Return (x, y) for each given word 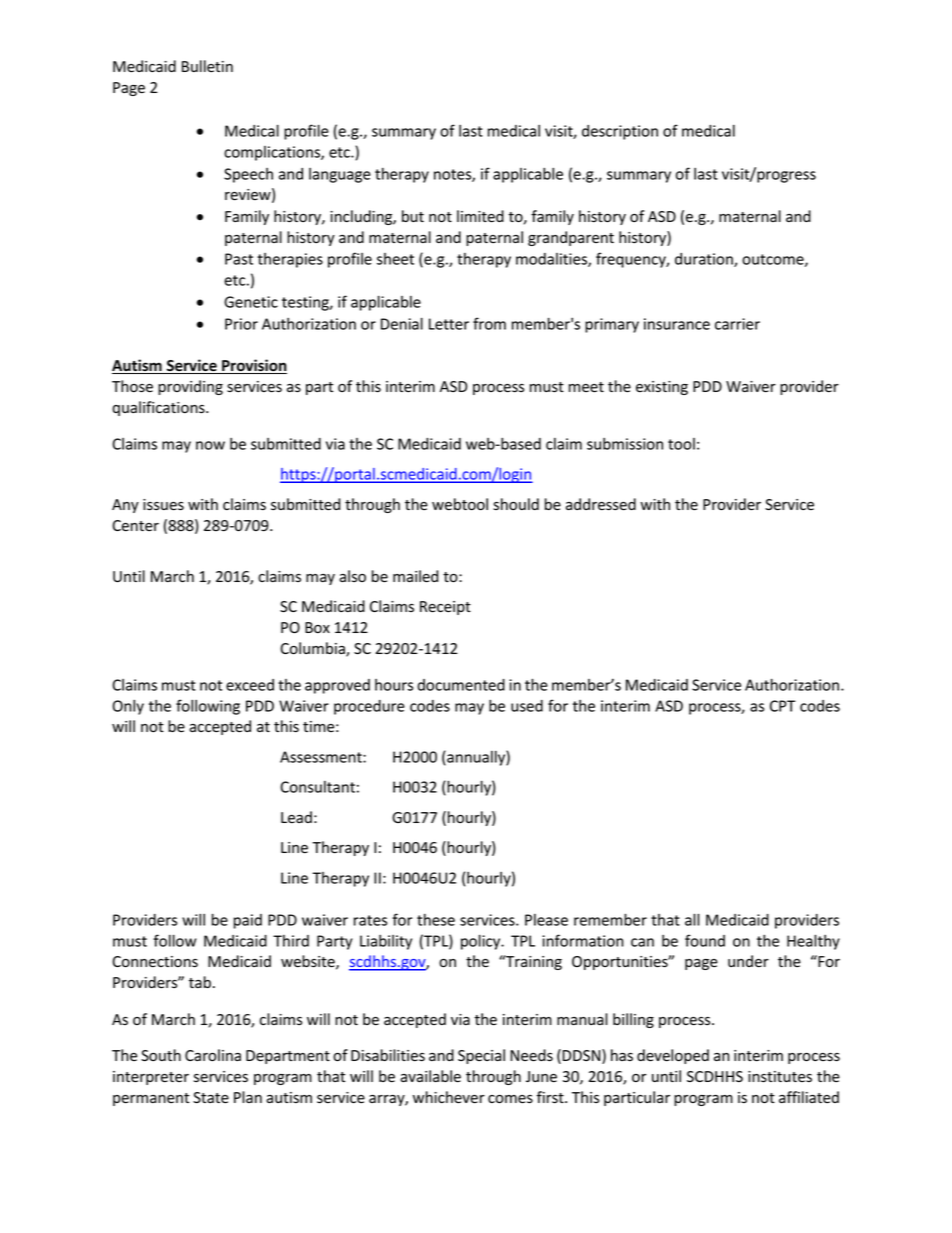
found (705, 940)
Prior (241, 324)
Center (135, 526)
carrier (737, 324)
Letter (449, 324)
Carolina (213, 1055)
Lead (296, 817)
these (436, 920)
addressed (601, 504)
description (620, 132)
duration (705, 260)
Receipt (445, 608)
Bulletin (207, 66)
